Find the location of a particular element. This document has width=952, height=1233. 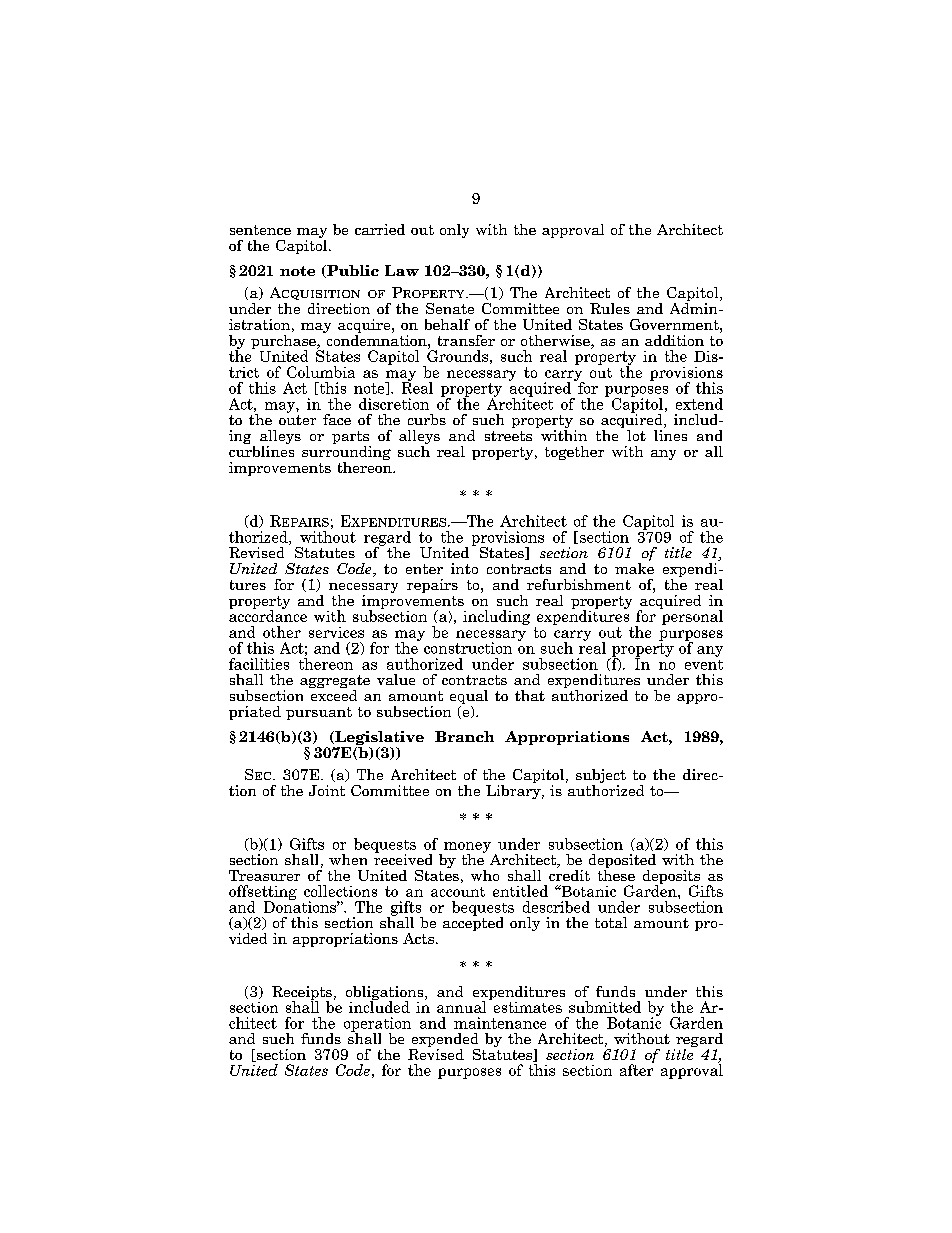

Senate is located at coordinates (450, 308).
